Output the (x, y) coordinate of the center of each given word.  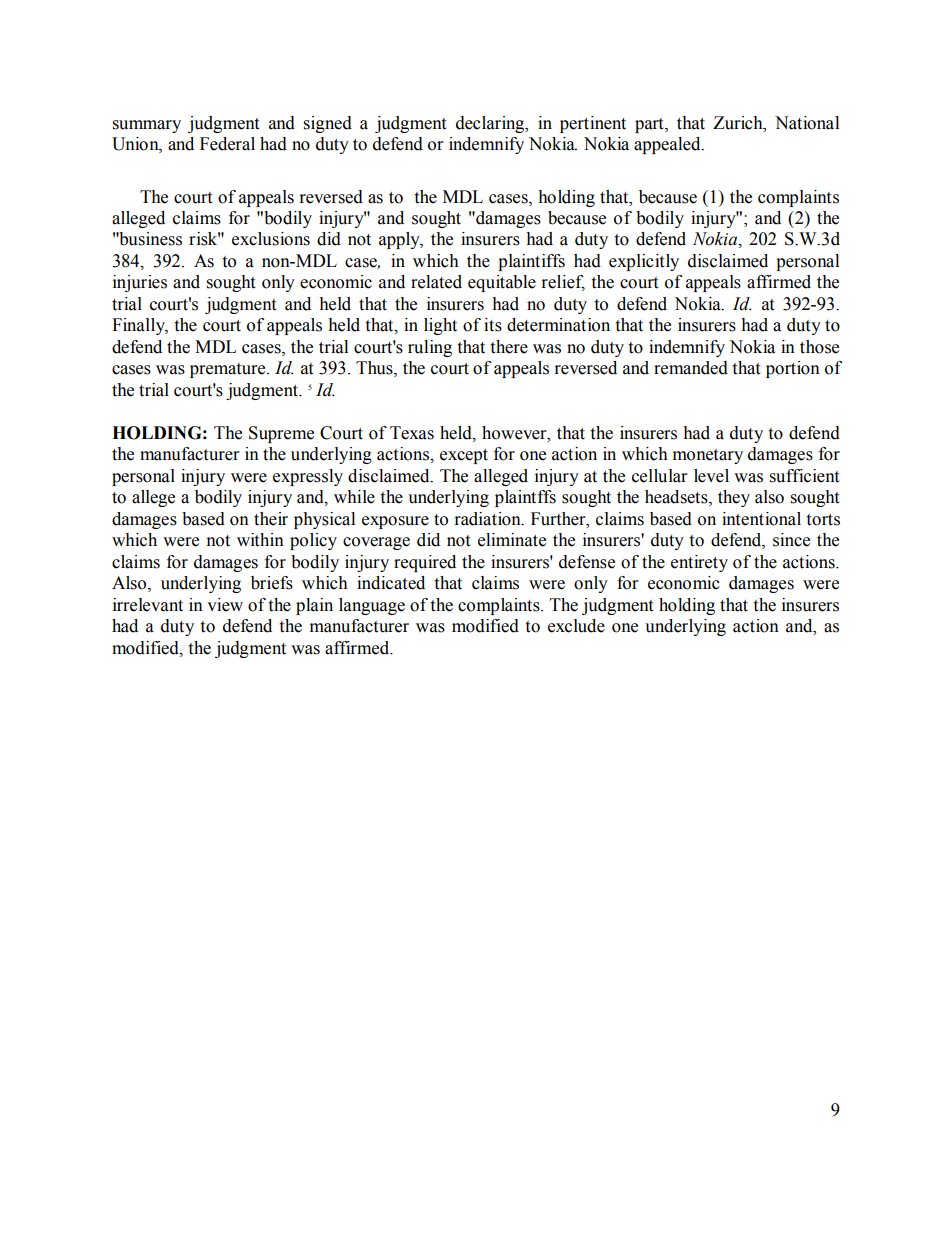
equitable (502, 283)
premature (229, 370)
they (734, 498)
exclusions (271, 239)
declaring (491, 124)
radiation (489, 519)
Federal (227, 144)
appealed (668, 145)
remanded (691, 368)
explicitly (644, 262)
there (509, 347)
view (225, 605)
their (271, 519)
